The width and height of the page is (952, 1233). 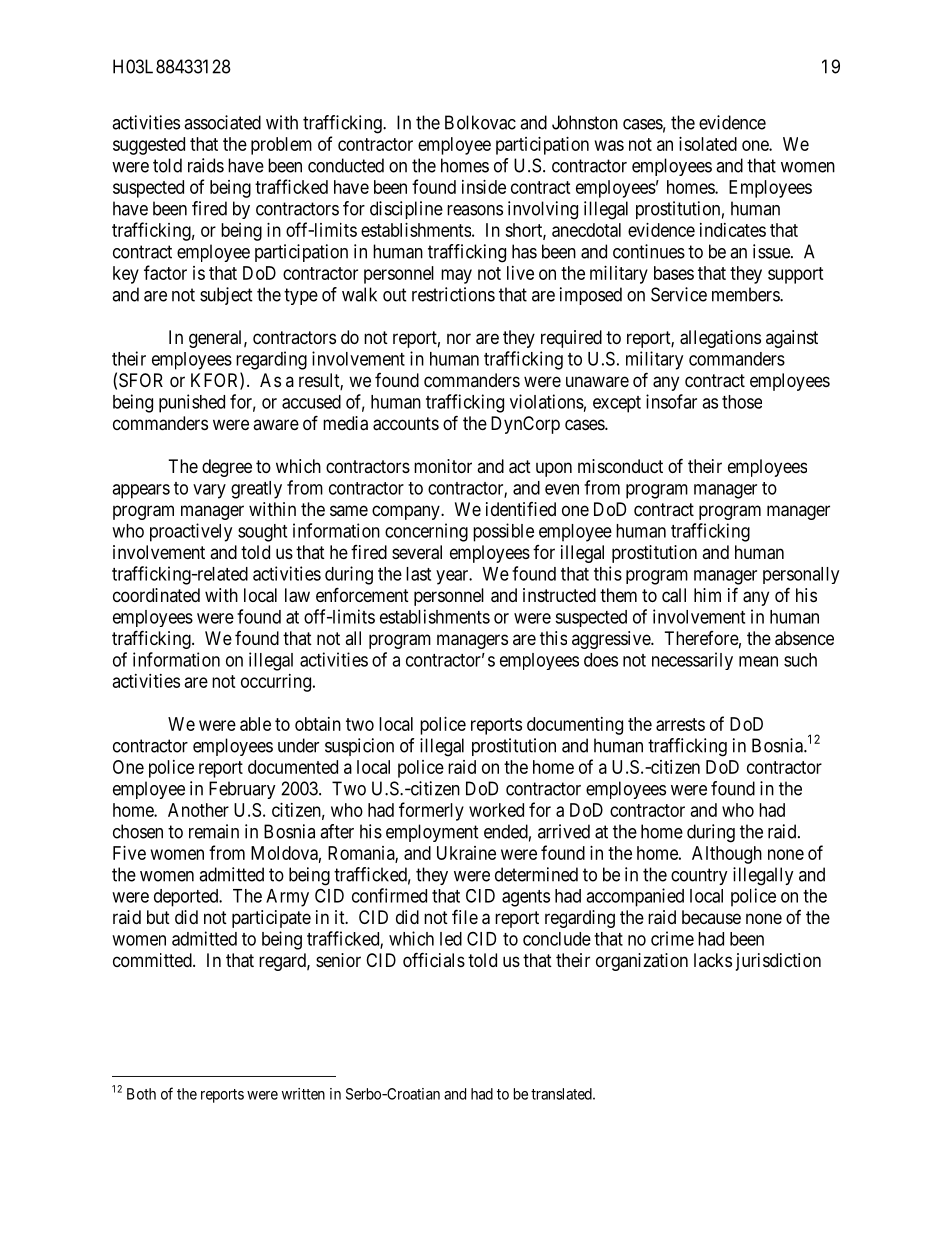 I want to click on coordinated, so click(x=156, y=595).
